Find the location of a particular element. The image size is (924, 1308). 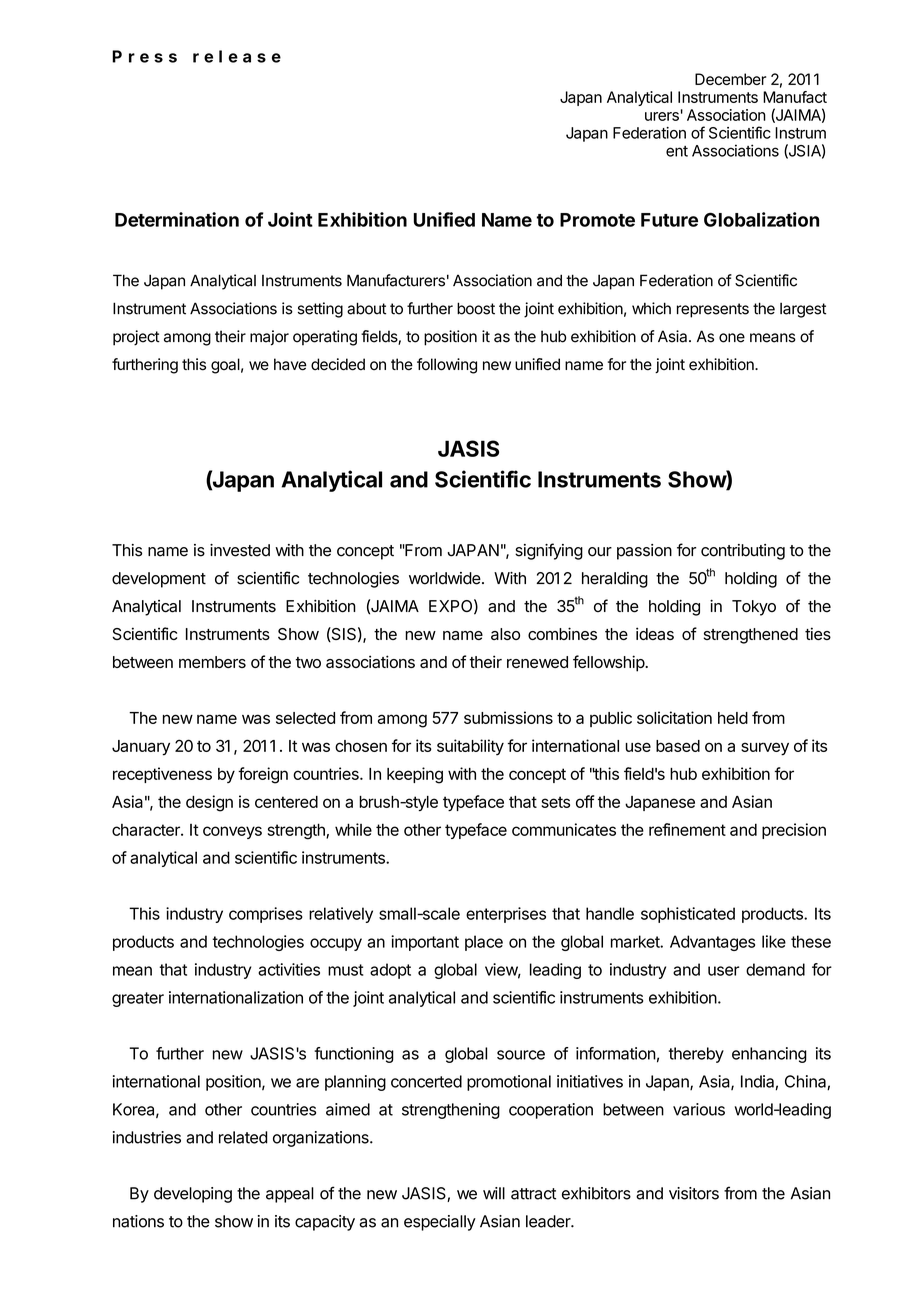

Promote is located at coordinates (597, 220).
